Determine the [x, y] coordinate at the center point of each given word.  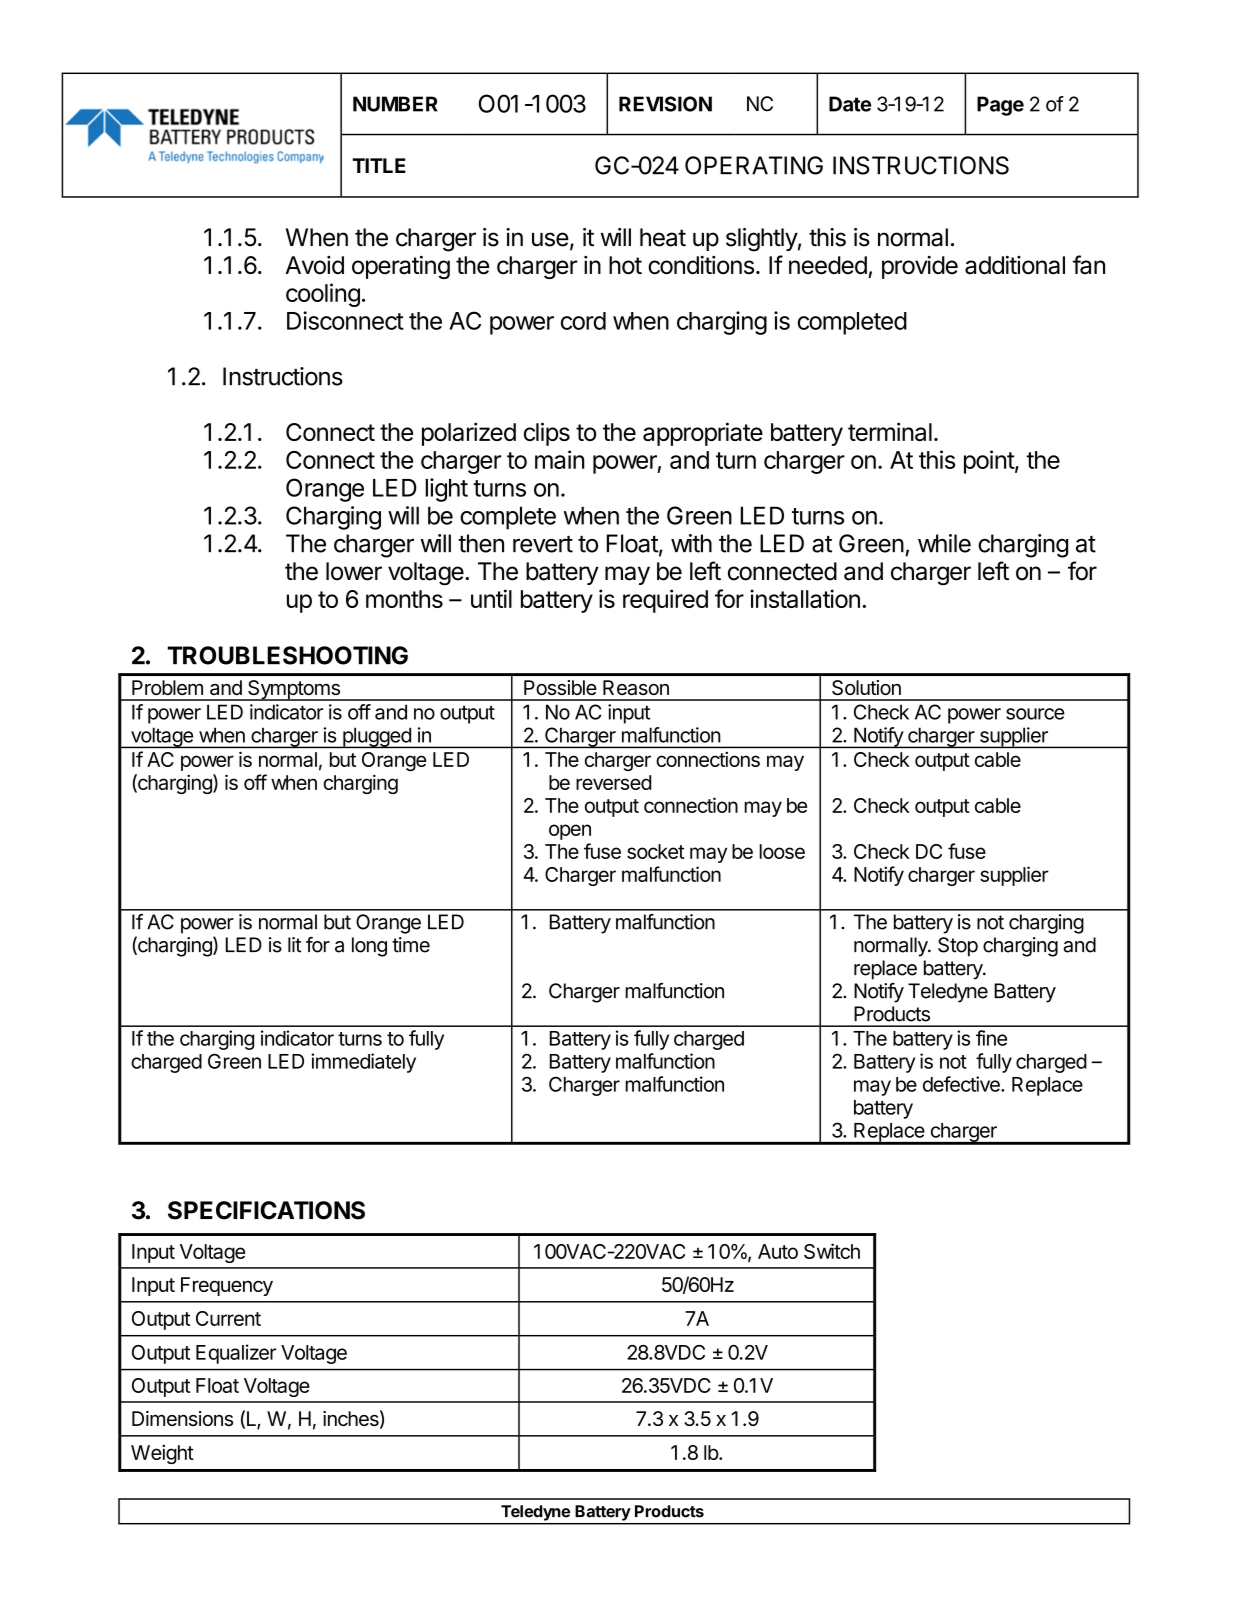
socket [656, 851]
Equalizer [236, 1354]
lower [354, 571]
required [665, 601]
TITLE [379, 165]
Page [1000, 106]
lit [295, 945]
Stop [958, 947]
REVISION [665, 104]
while [944, 543]
